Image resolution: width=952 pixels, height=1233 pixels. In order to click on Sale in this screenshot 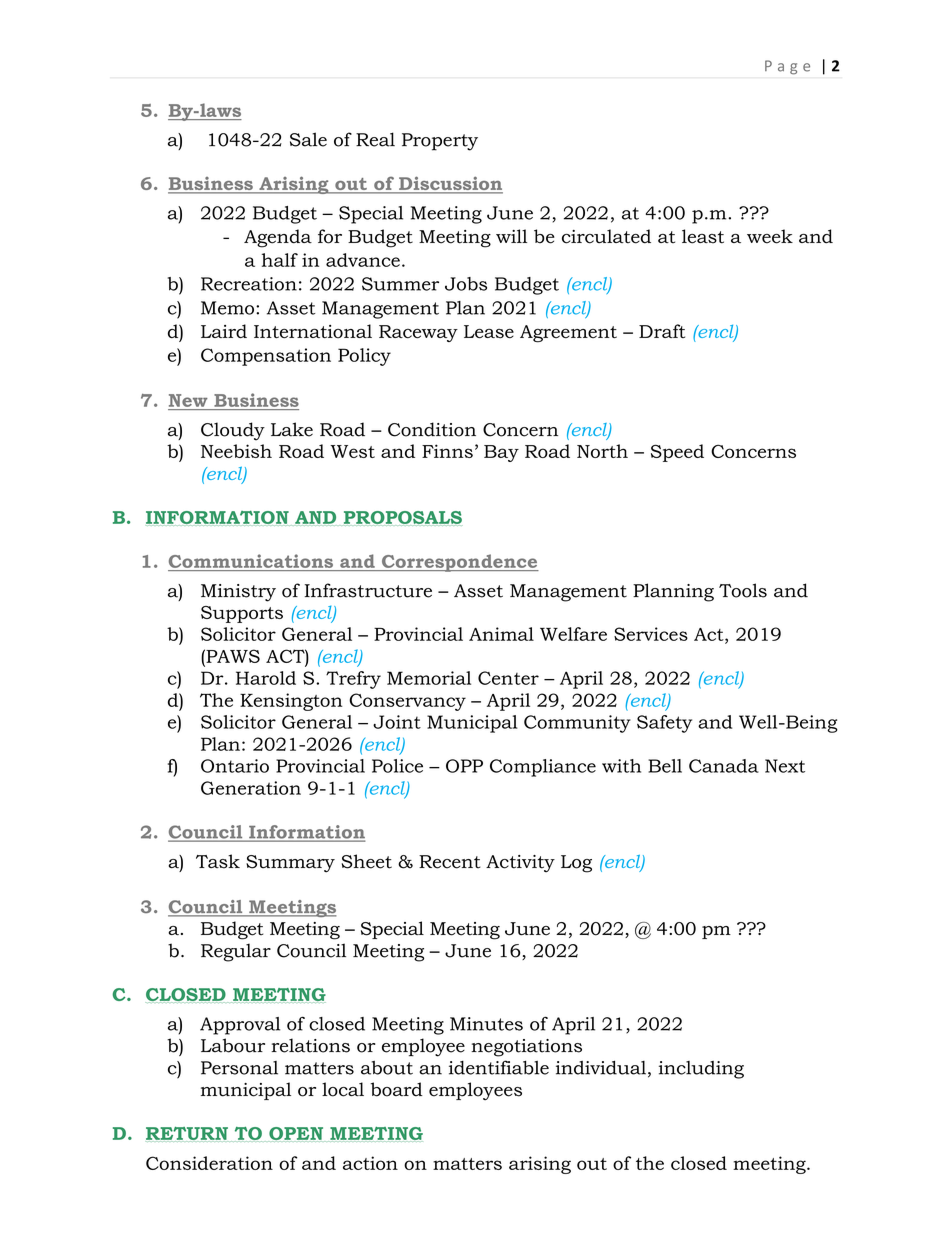, I will do `click(308, 139)`.
